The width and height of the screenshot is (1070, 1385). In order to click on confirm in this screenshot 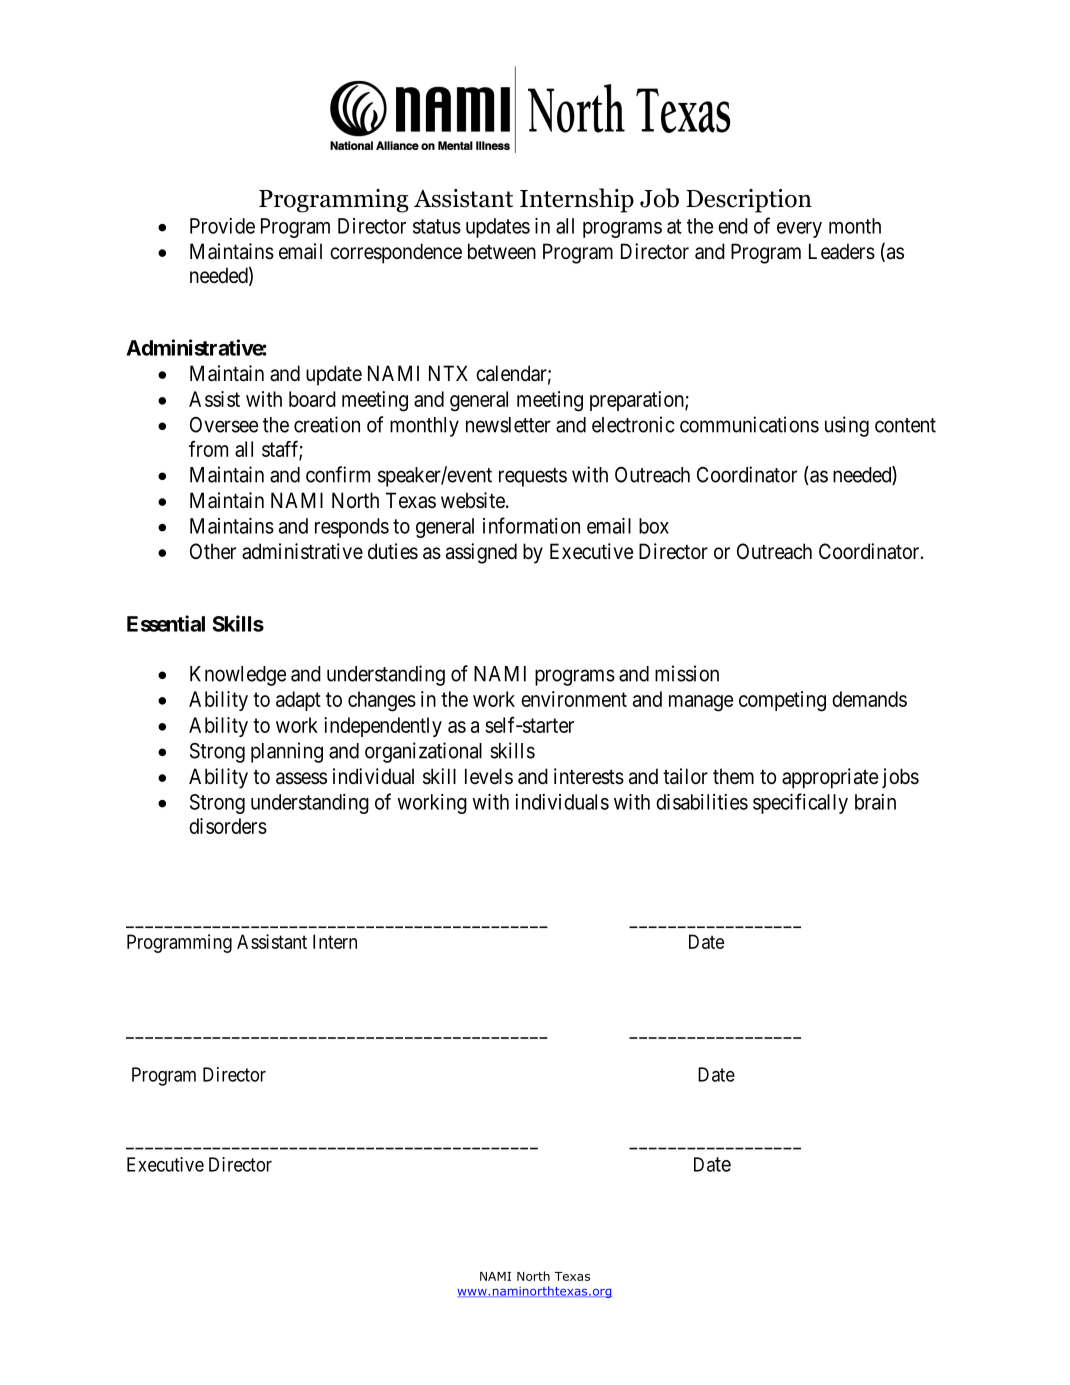, I will do `click(338, 474)`.
